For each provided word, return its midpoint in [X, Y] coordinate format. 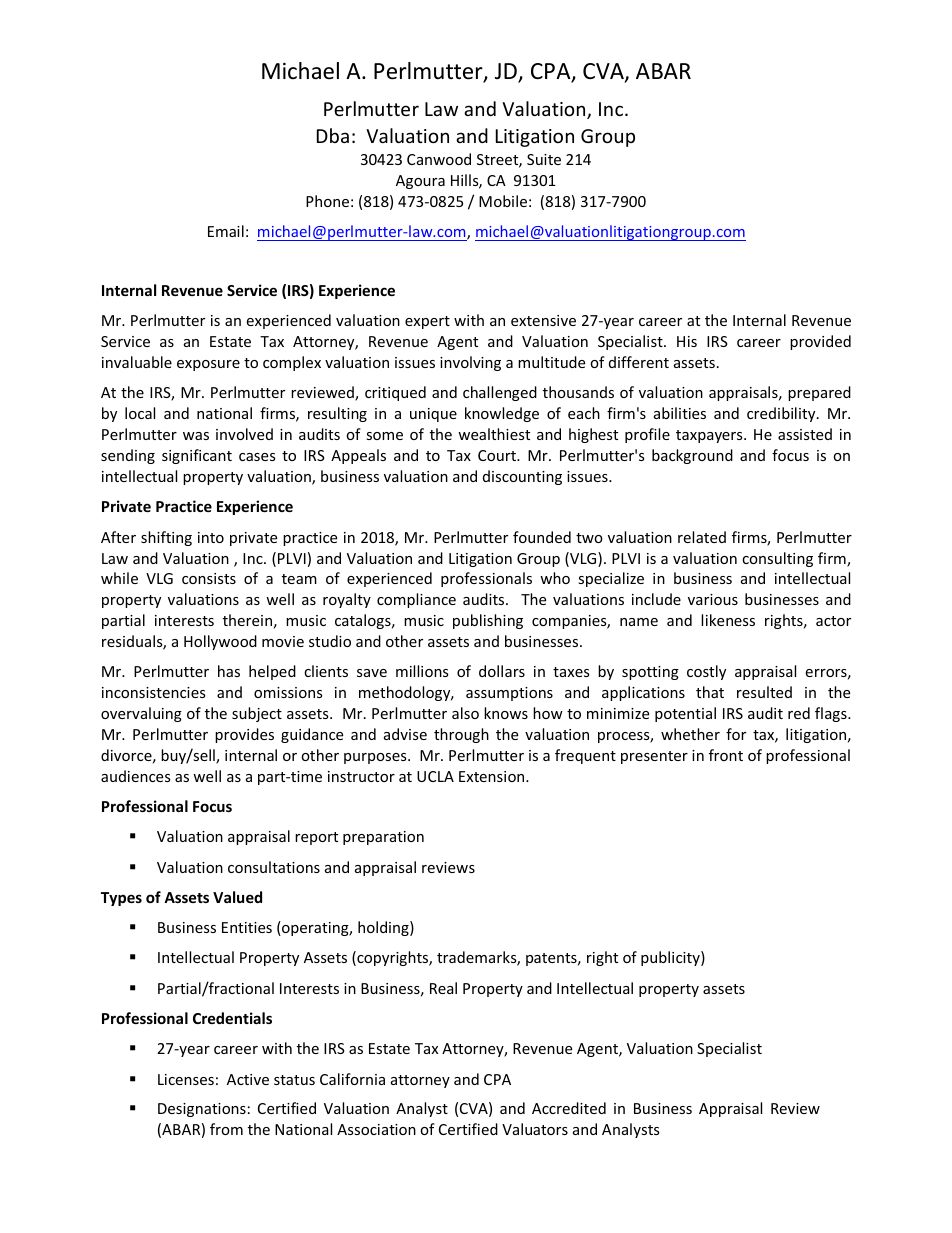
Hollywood [220, 642]
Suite [544, 159]
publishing [488, 621]
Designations [202, 1110]
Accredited [569, 1108]
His [687, 341]
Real [443, 988]
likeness [728, 620]
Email [226, 231]
